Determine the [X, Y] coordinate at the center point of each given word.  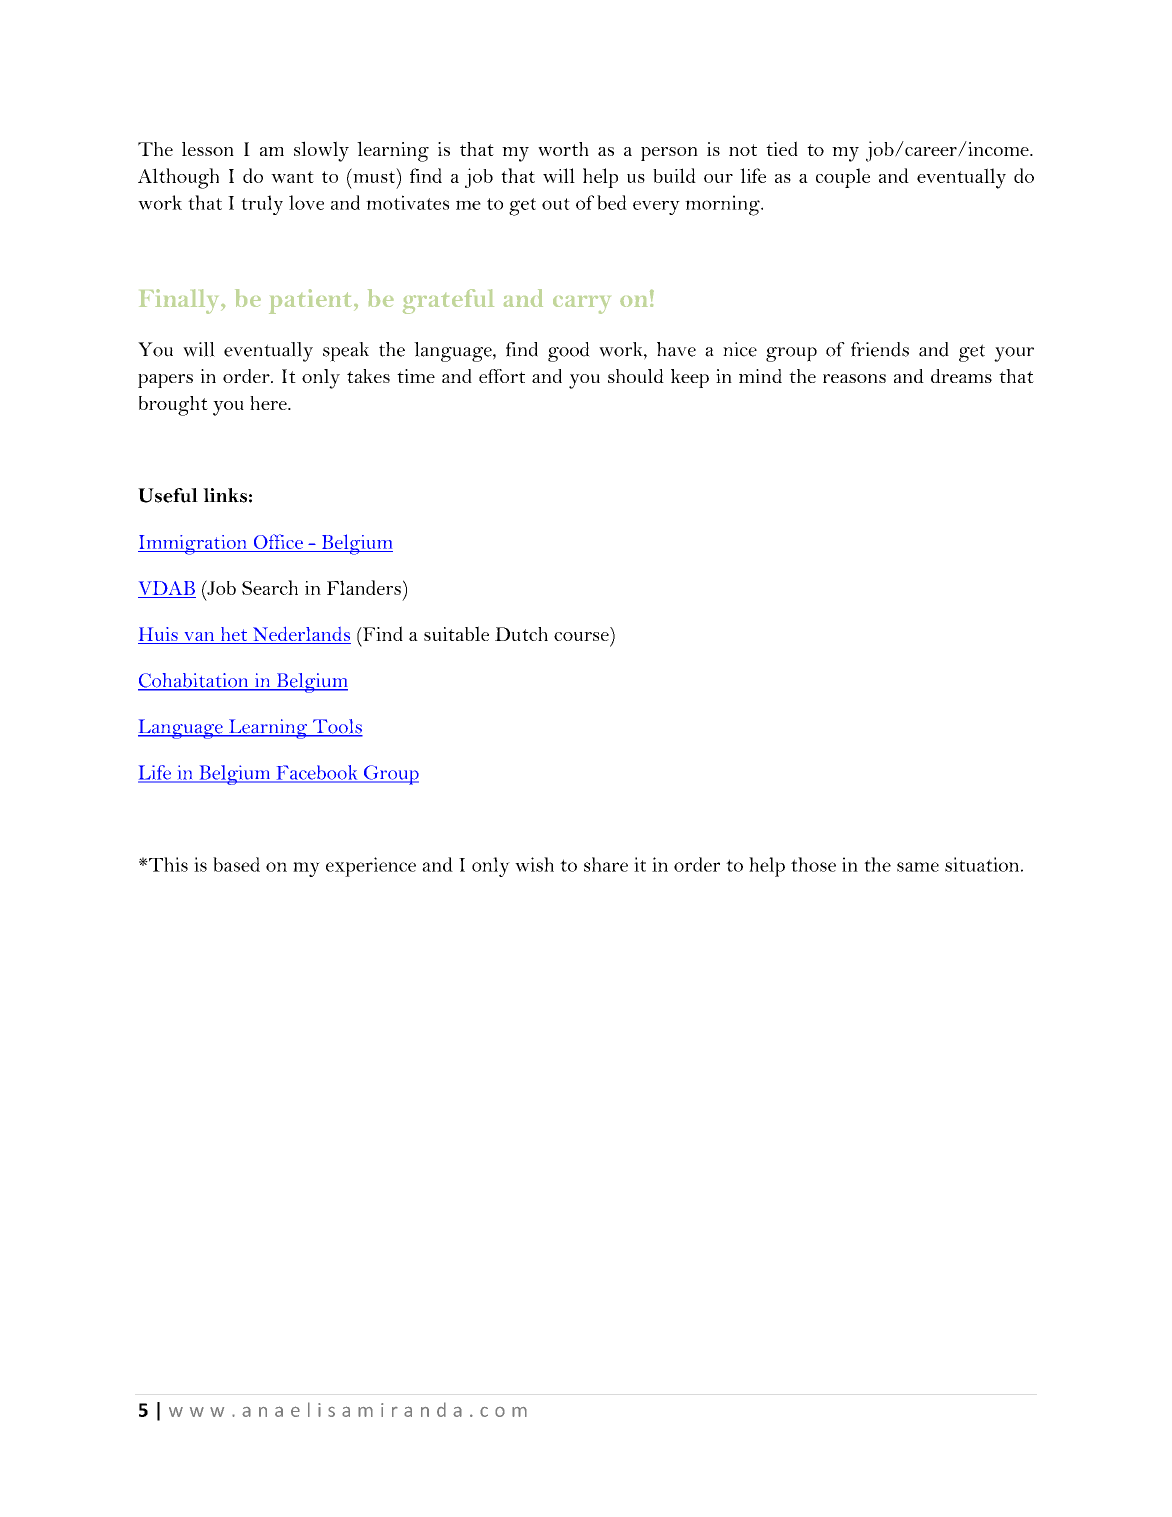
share [606, 864]
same [918, 867]
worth [563, 149]
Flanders [364, 587]
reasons [854, 378]
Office [278, 541]
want [292, 177]
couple [843, 178]
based [236, 864]
